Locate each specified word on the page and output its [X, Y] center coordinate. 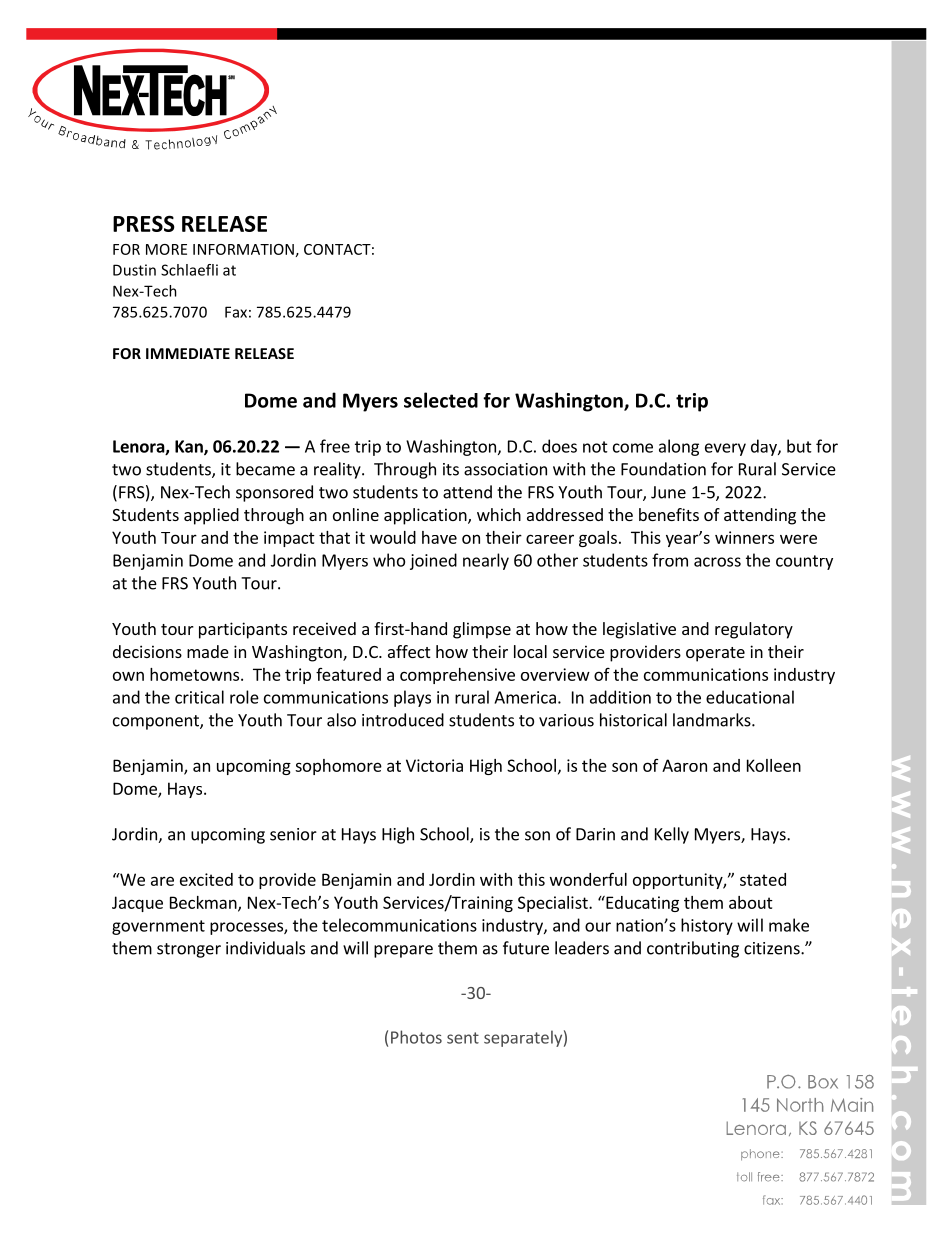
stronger [189, 950]
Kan [190, 447]
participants [243, 630]
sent [463, 1038]
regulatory [754, 630]
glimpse [482, 630]
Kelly [672, 835]
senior [293, 834]
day [765, 447]
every [725, 449]
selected [441, 400]
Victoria [434, 765]
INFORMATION [243, 249]
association [505, 469]
